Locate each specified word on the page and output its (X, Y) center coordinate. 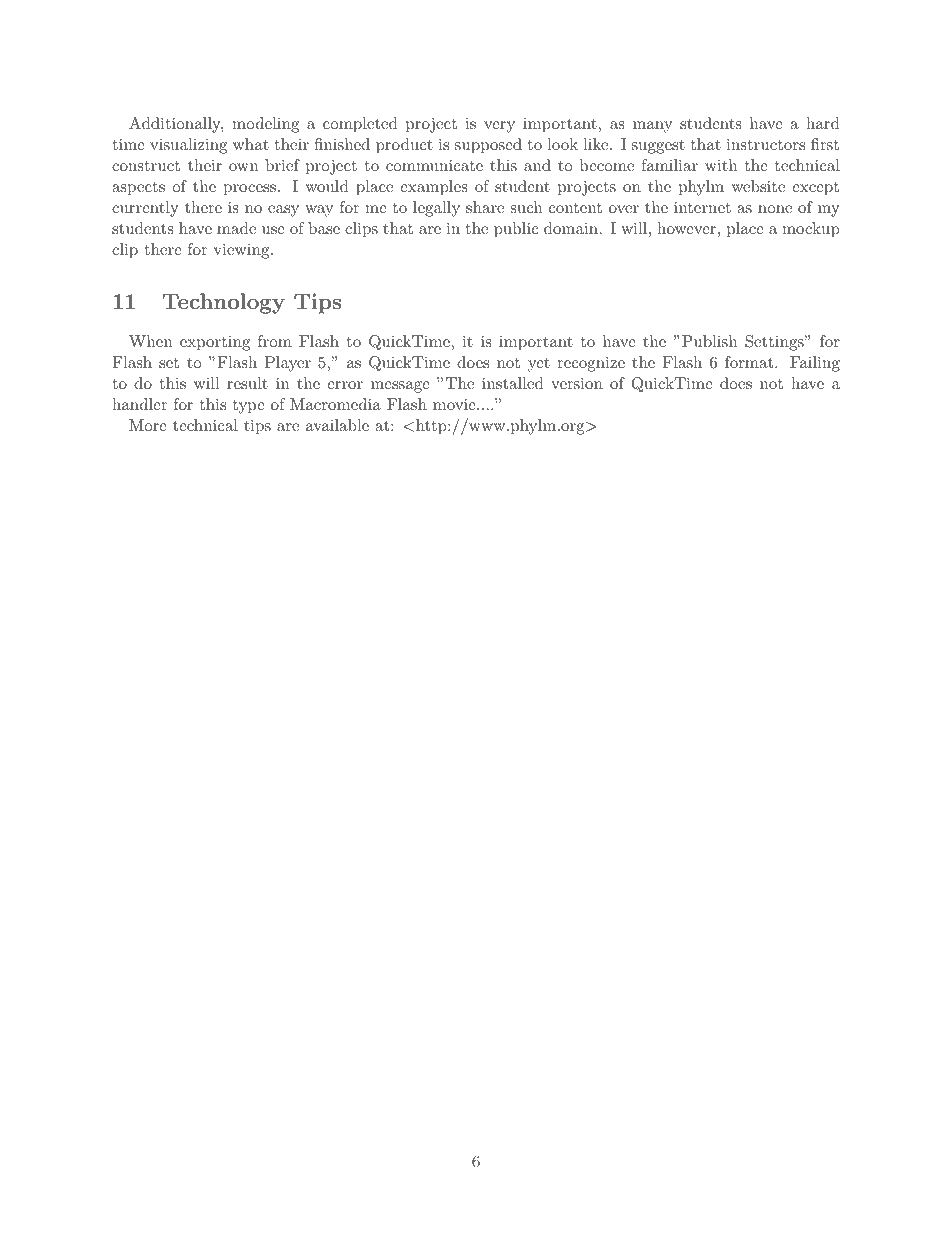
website (758, 186)
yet (539, 364)
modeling (265, 125)
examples (434, 188)
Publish (709, 341)
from (275, 341)
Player (288, 364)
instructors (766, 144)
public (516, 230)
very (499, 127)
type (249, 407)
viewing (243, 251)
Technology (224, 303)
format (750, 362)
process (251, 190)
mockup (811, 230)
